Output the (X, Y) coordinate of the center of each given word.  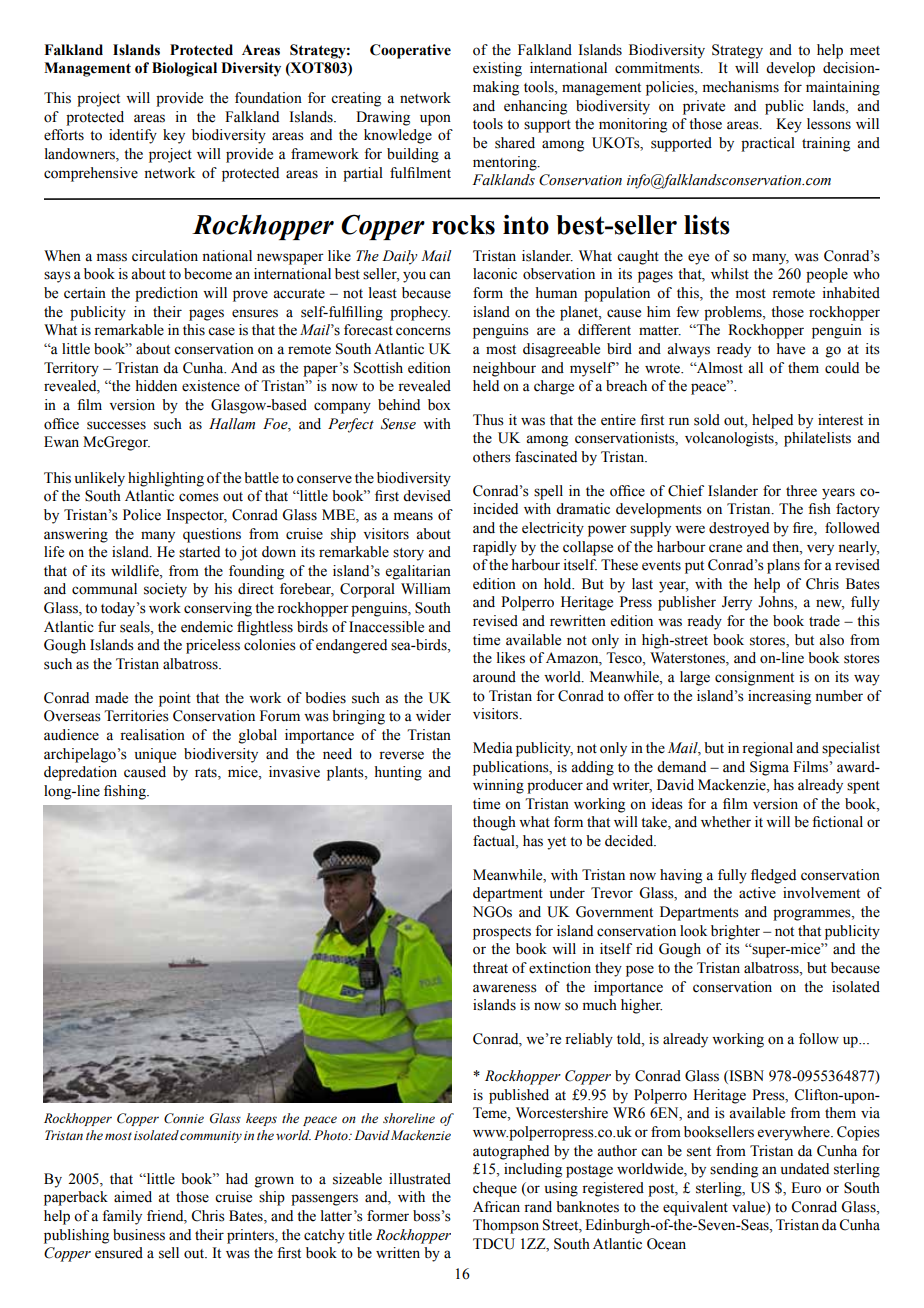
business (139, 1235)
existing (497, 69)
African (496, 1207)
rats (207, 774)
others (492, 457)
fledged (773, 876)
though (494, 823)
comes (199, 497)
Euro (806, 1188)
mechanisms (741, 87)
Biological (184, 69)
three (801, 491)
